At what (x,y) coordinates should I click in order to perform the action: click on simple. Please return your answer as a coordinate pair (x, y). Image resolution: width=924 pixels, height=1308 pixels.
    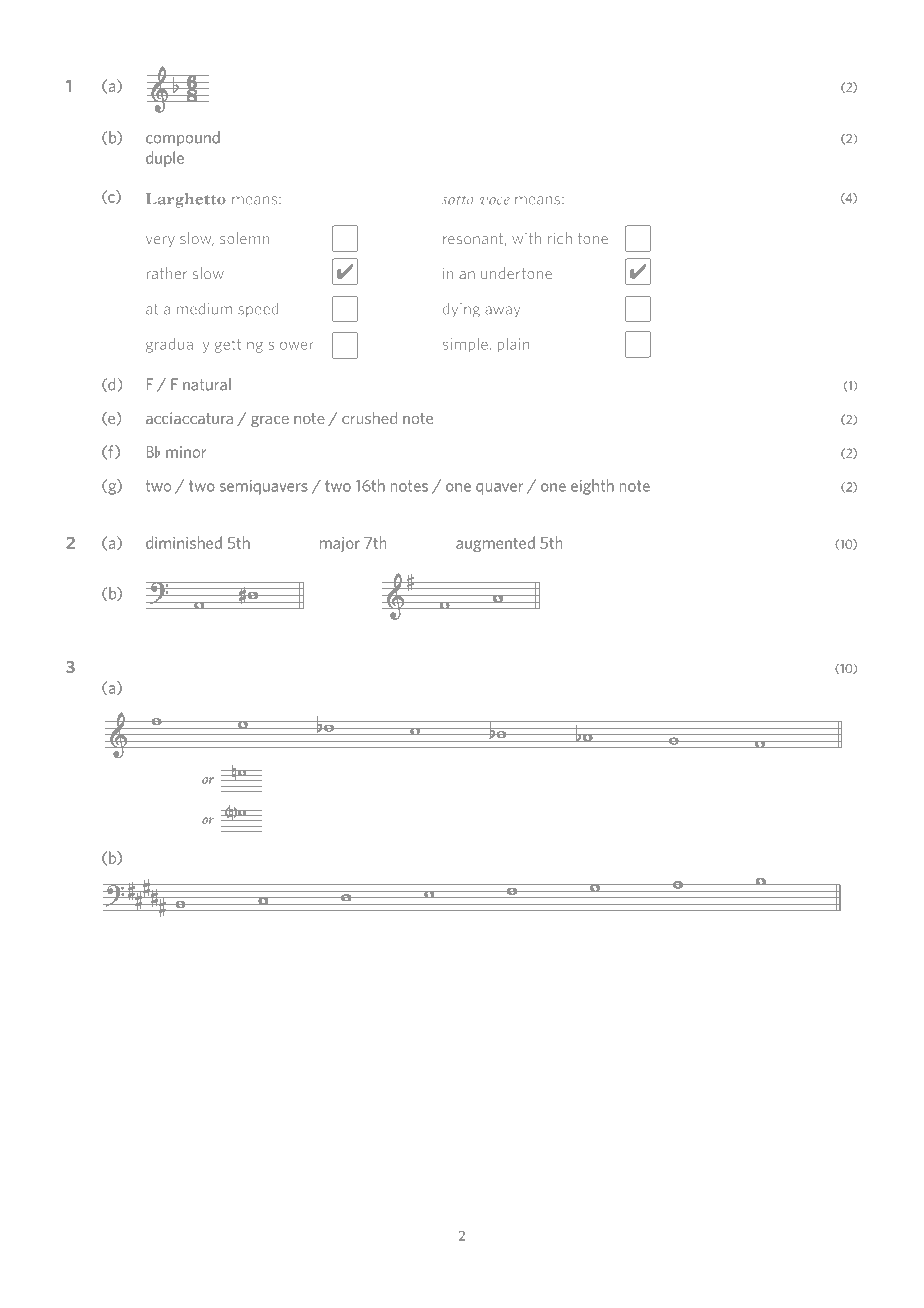
    Looking at the image, I should click on (466, 345).
